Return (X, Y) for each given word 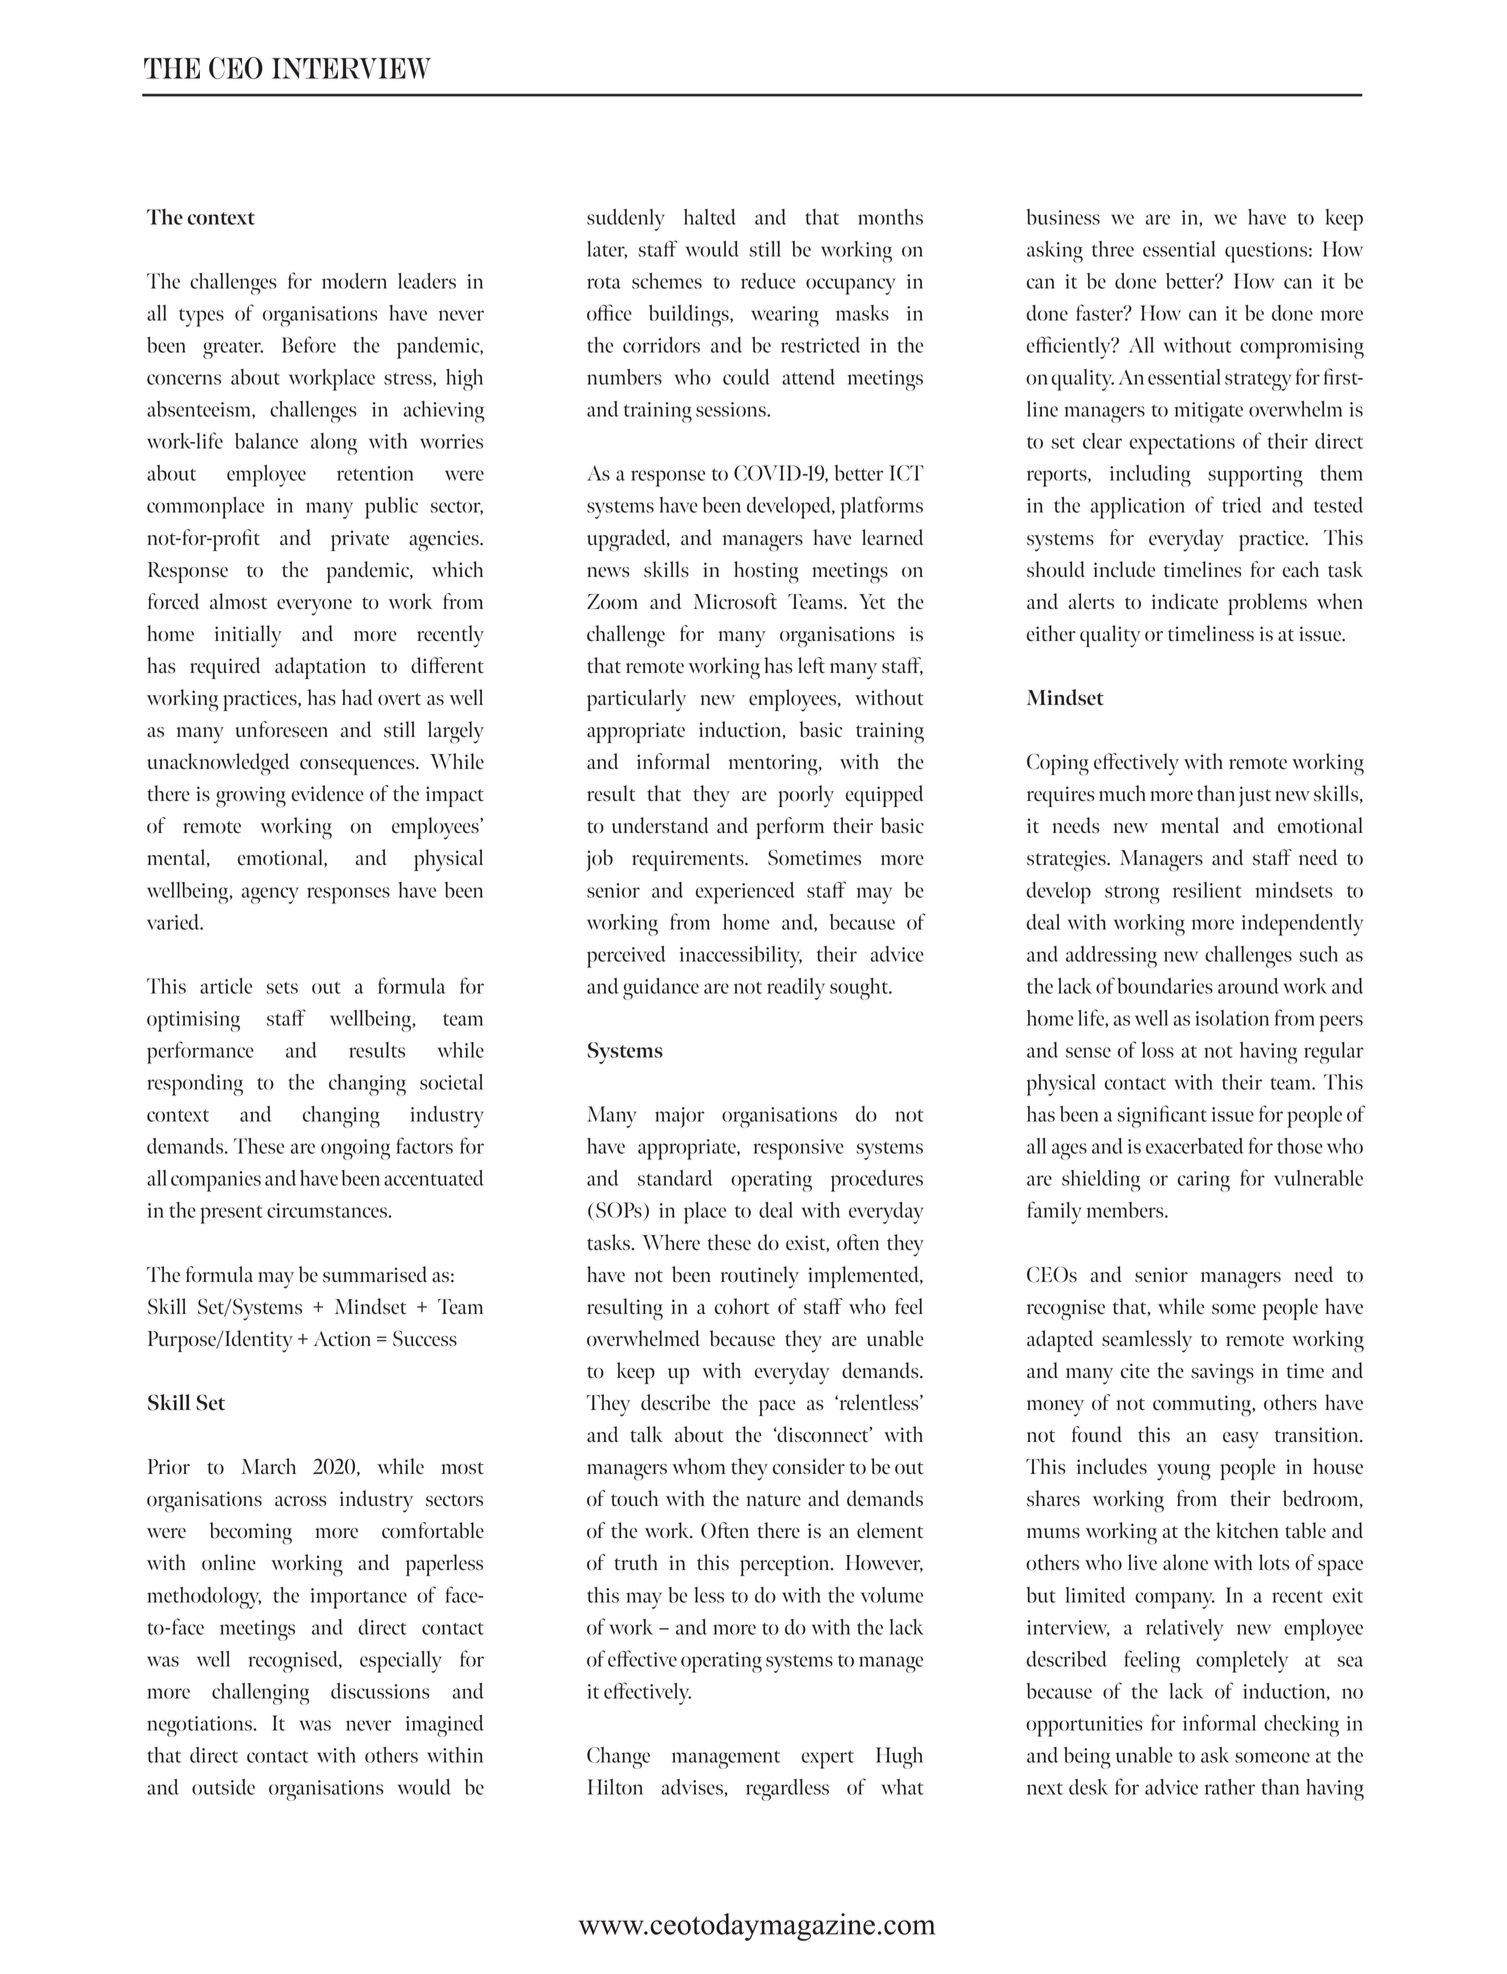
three (1113, 249)
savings (1222, 1374)
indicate (1185, 601)
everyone (314, 607)
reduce (768, 281)
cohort (742, 1306)
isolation (1232, 1018)
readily (796, 989)
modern (354, 281)
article (226, 986)
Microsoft (735, 601)
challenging (260, 1694)
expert (828, 1759)
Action (342, 1339)
